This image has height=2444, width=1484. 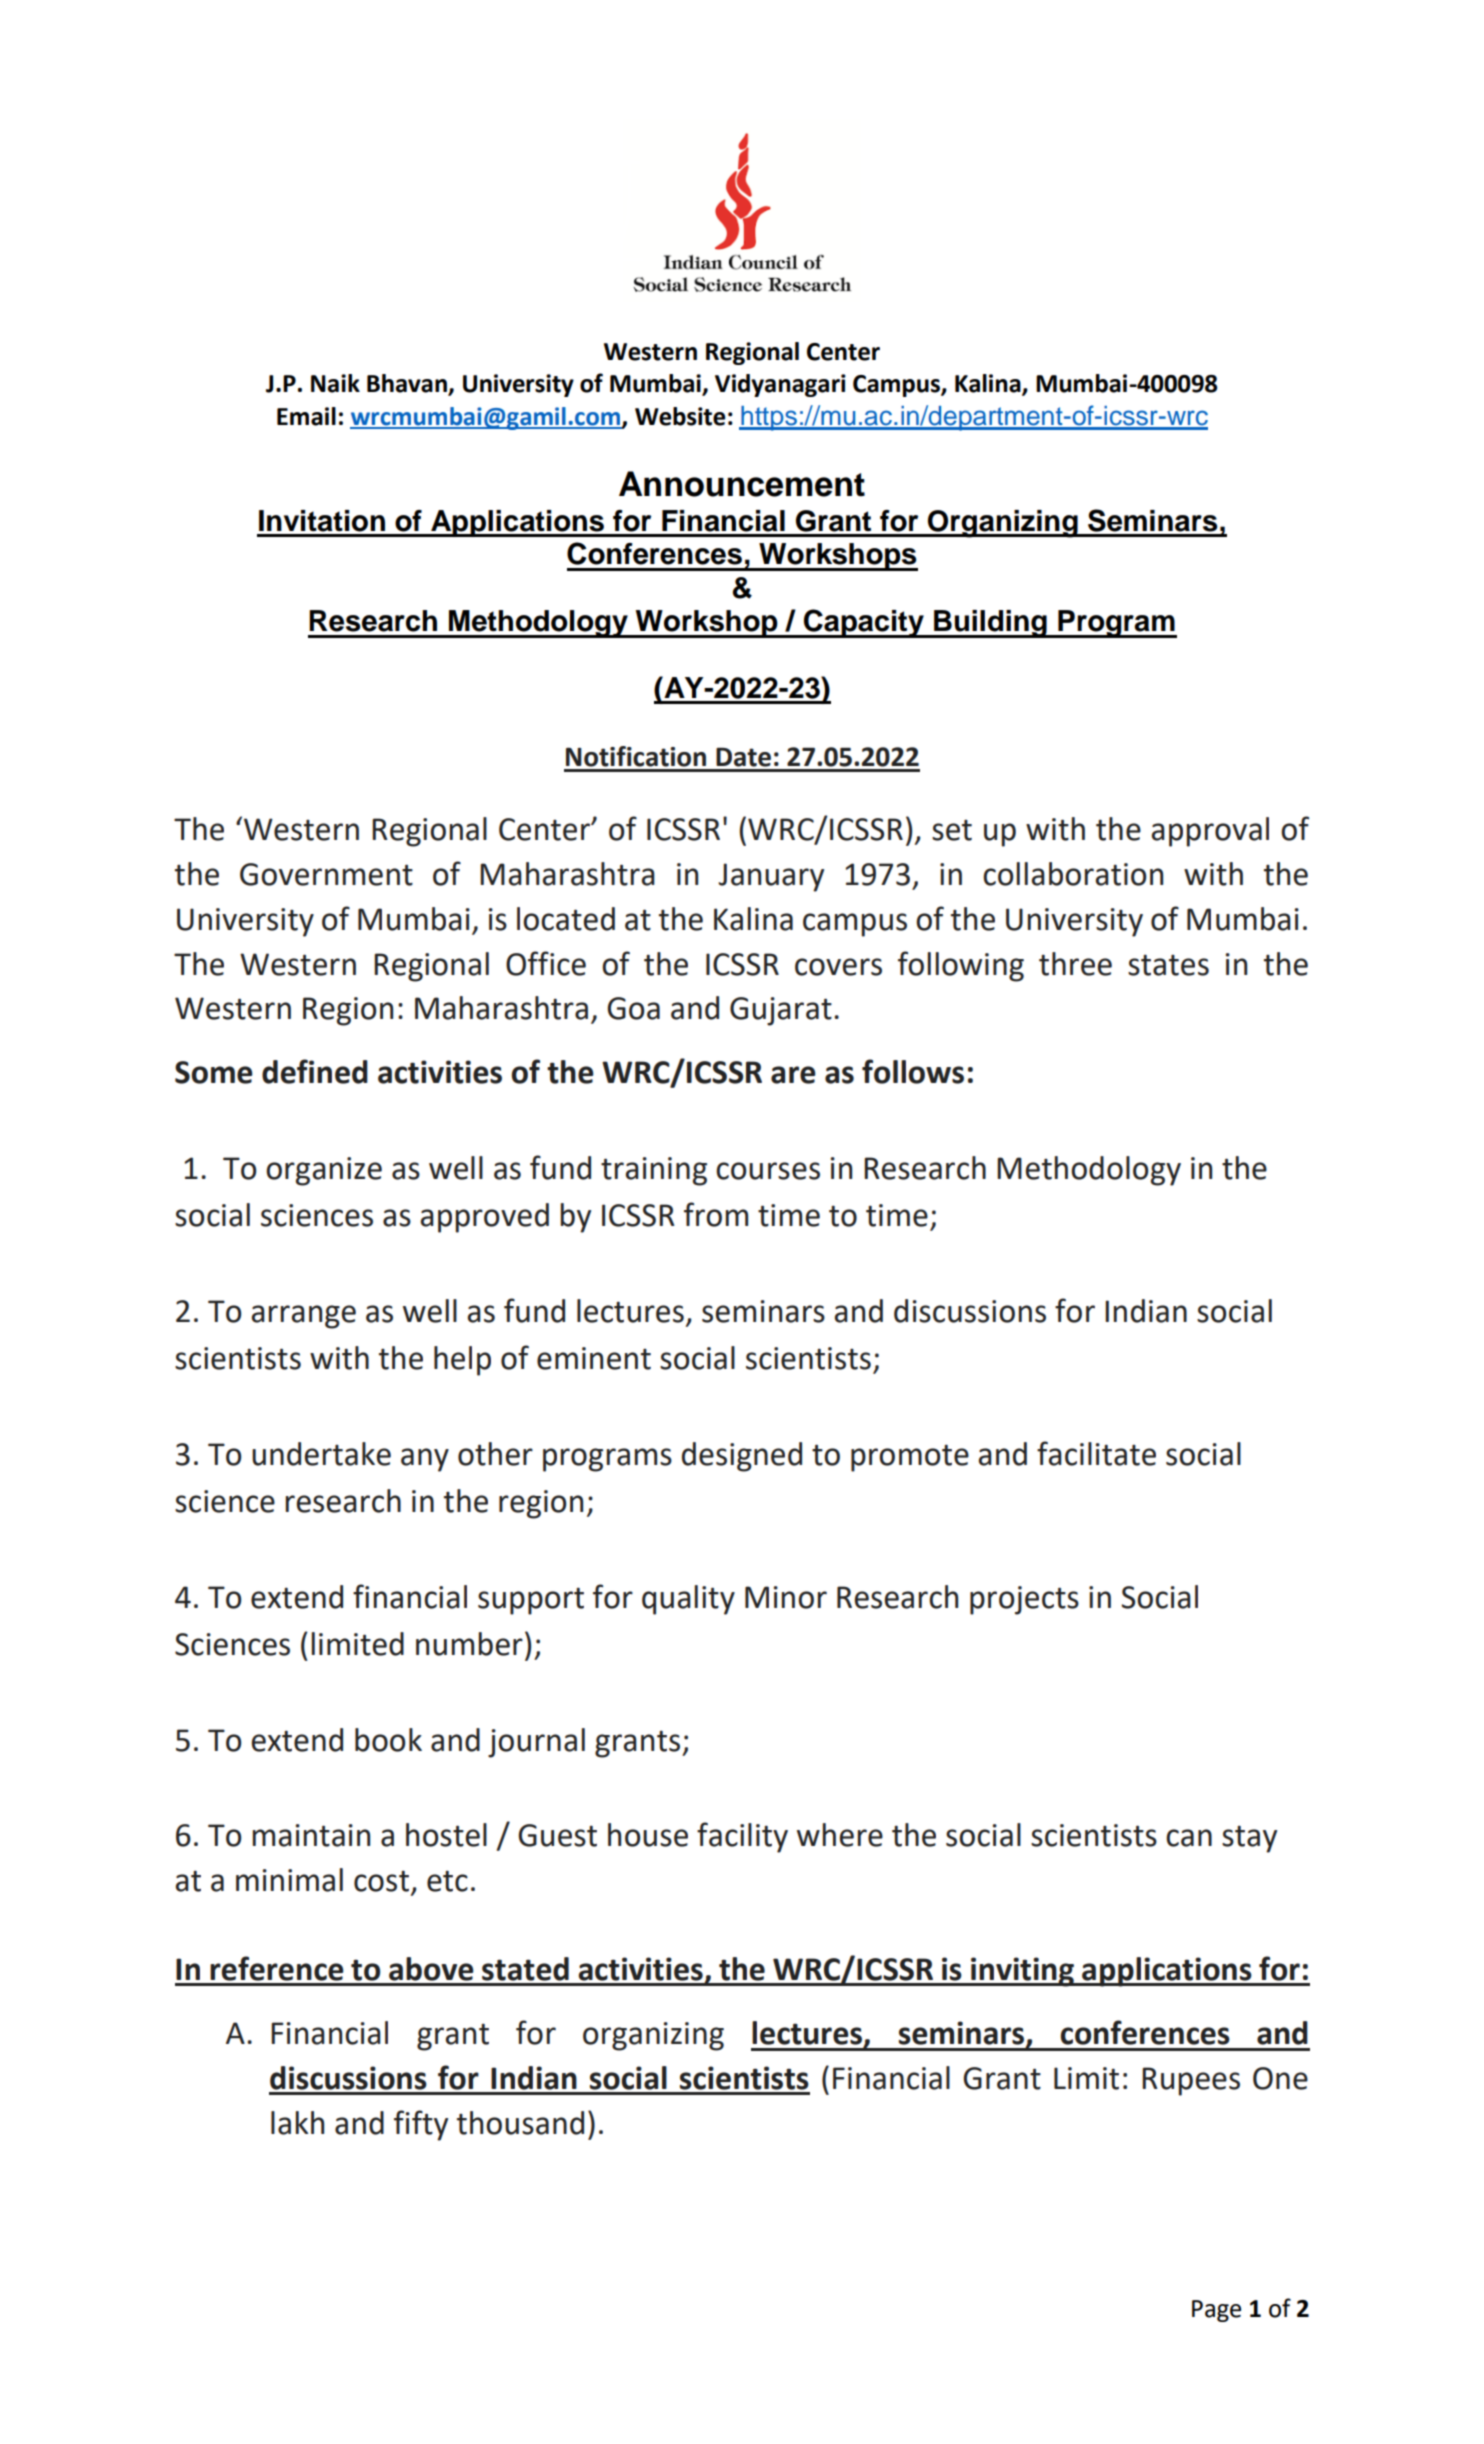 What do you see at coordinates (1168, 965) in the image?
I see `states` at bounding box center [1168, 965].
